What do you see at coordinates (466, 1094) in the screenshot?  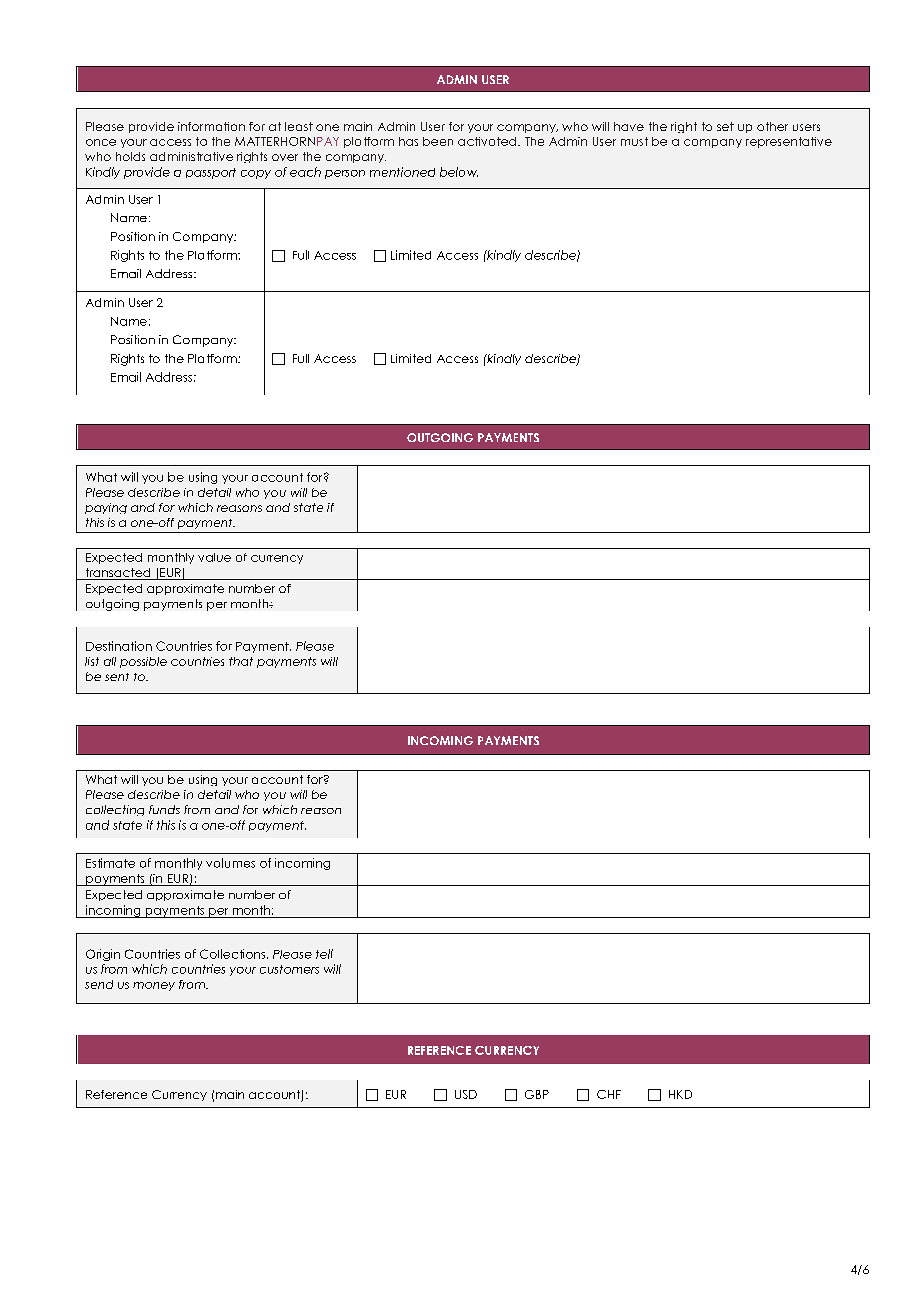 I see `USD` at bounding box center [466, 1094].
